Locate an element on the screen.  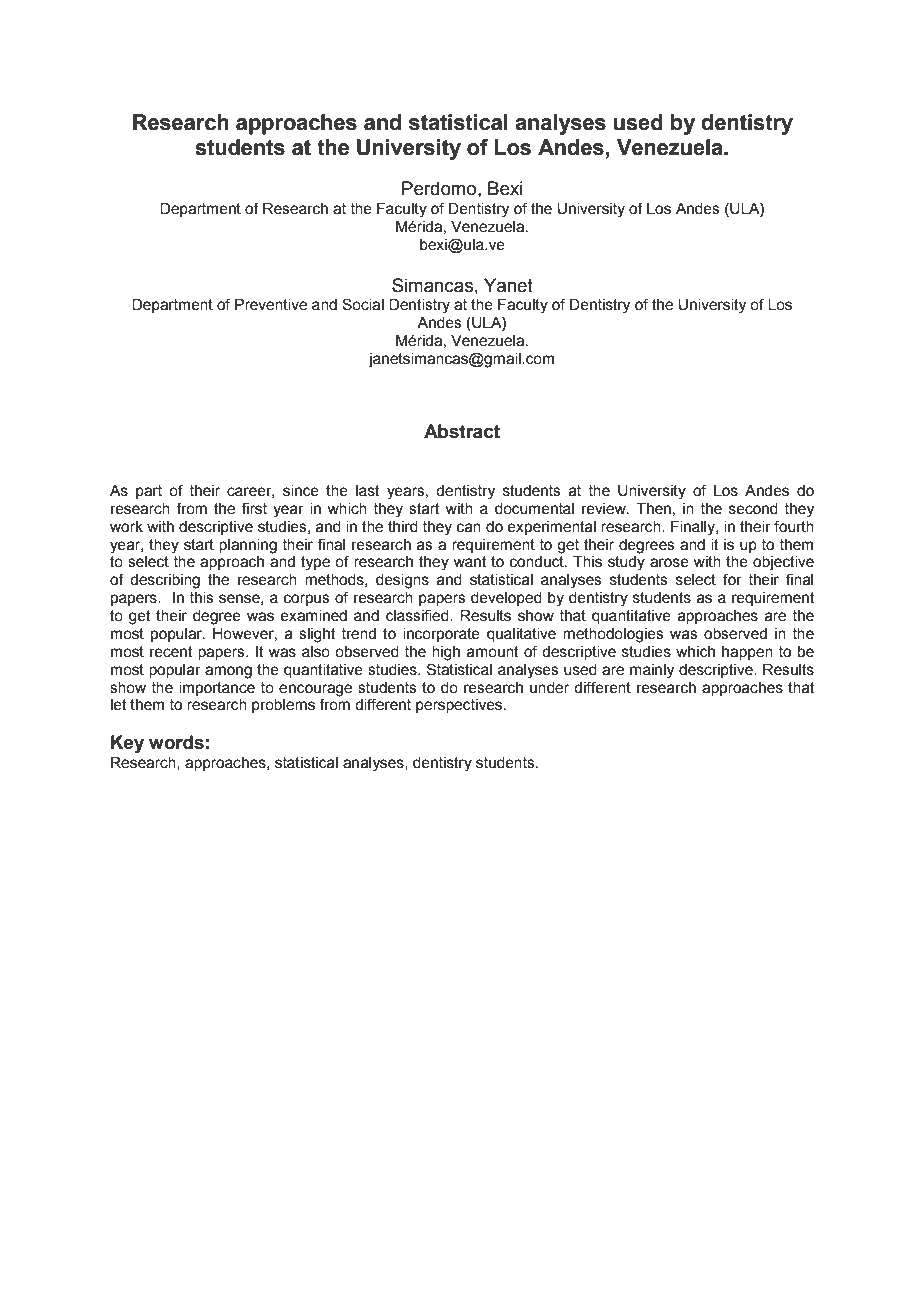
Preventive is located at coordinates (271, 305).
